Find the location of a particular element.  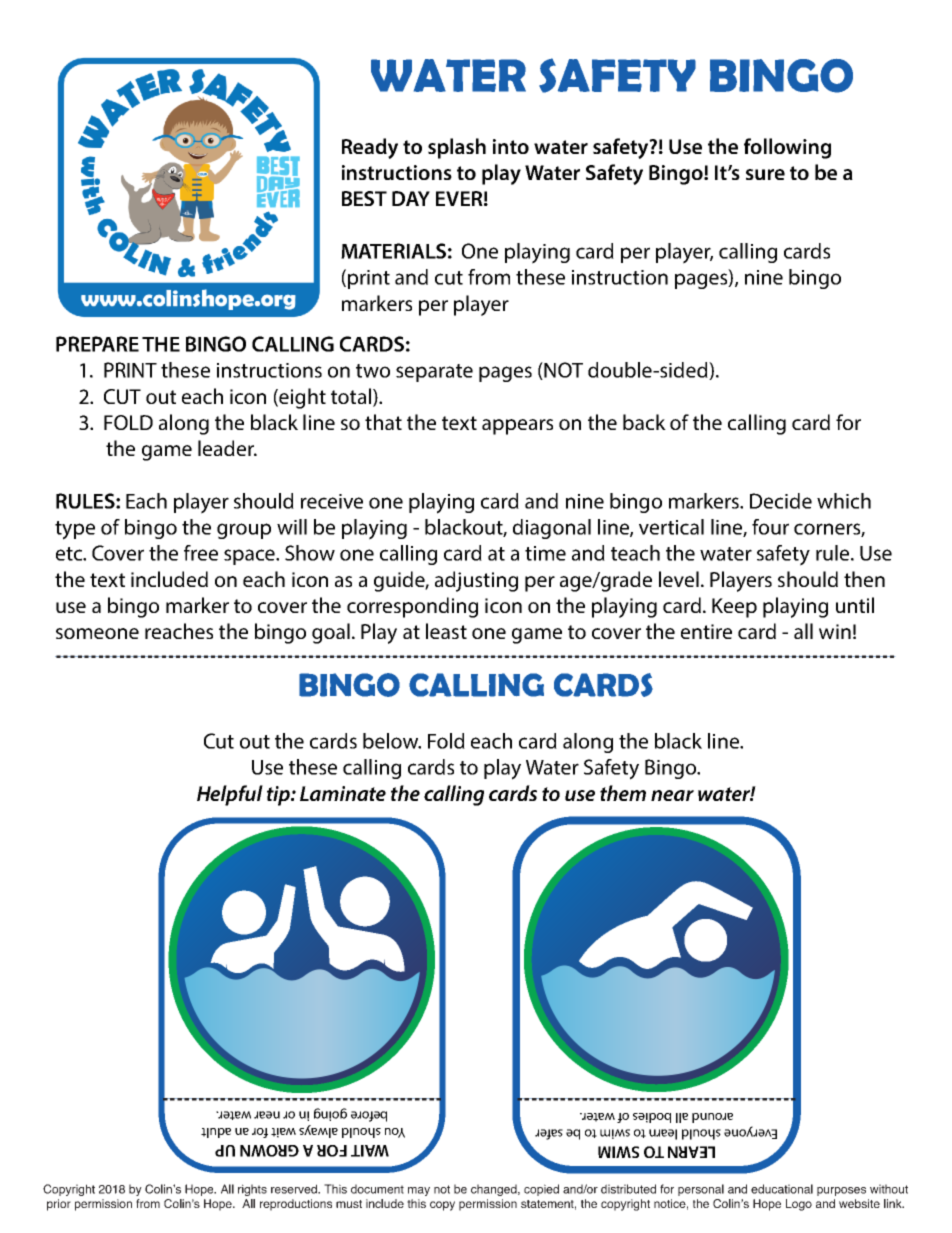

sure is located at coordinates (765, 174).
